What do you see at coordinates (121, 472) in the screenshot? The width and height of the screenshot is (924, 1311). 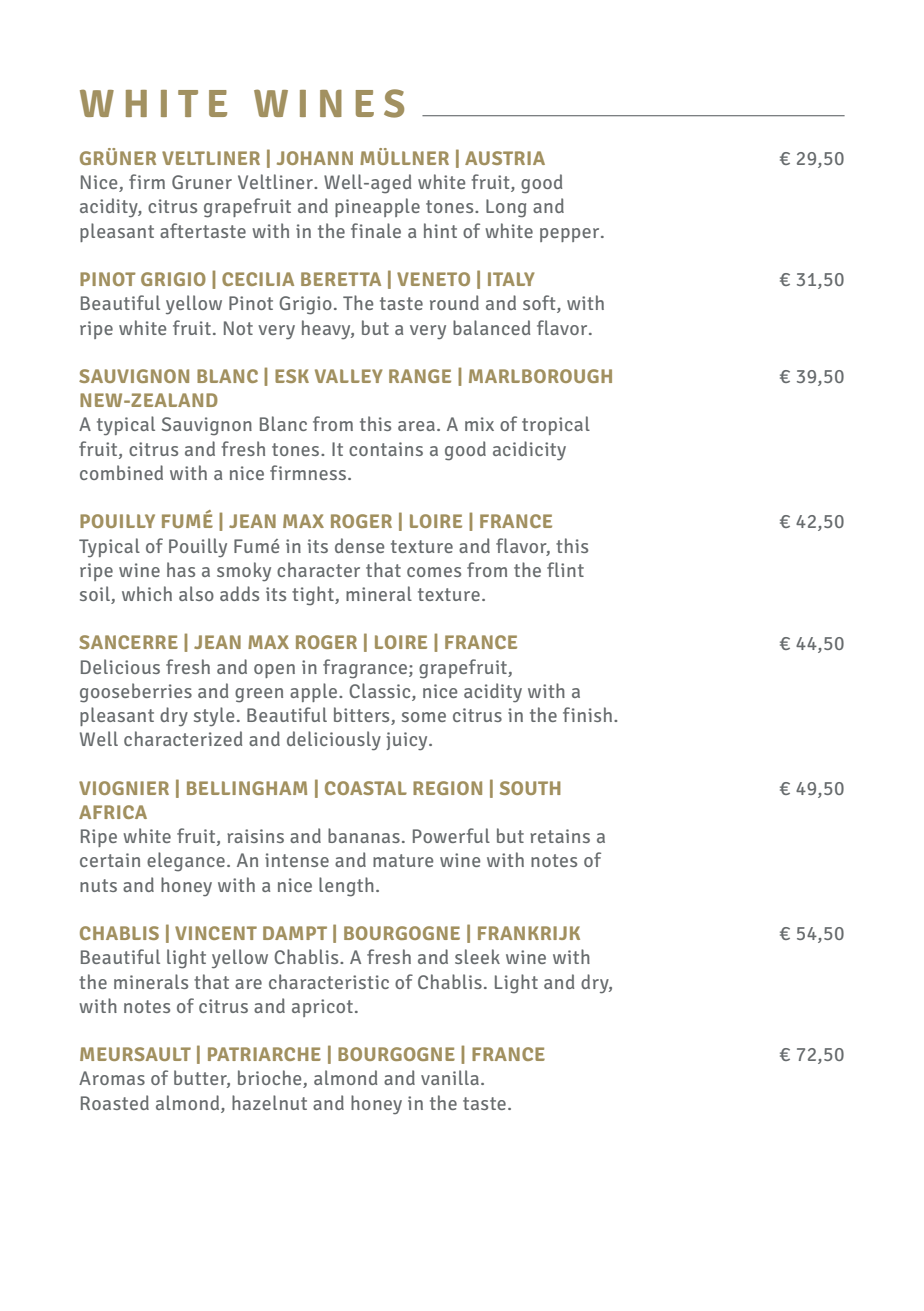 I see `combined` at bounding box center [121, 472].
